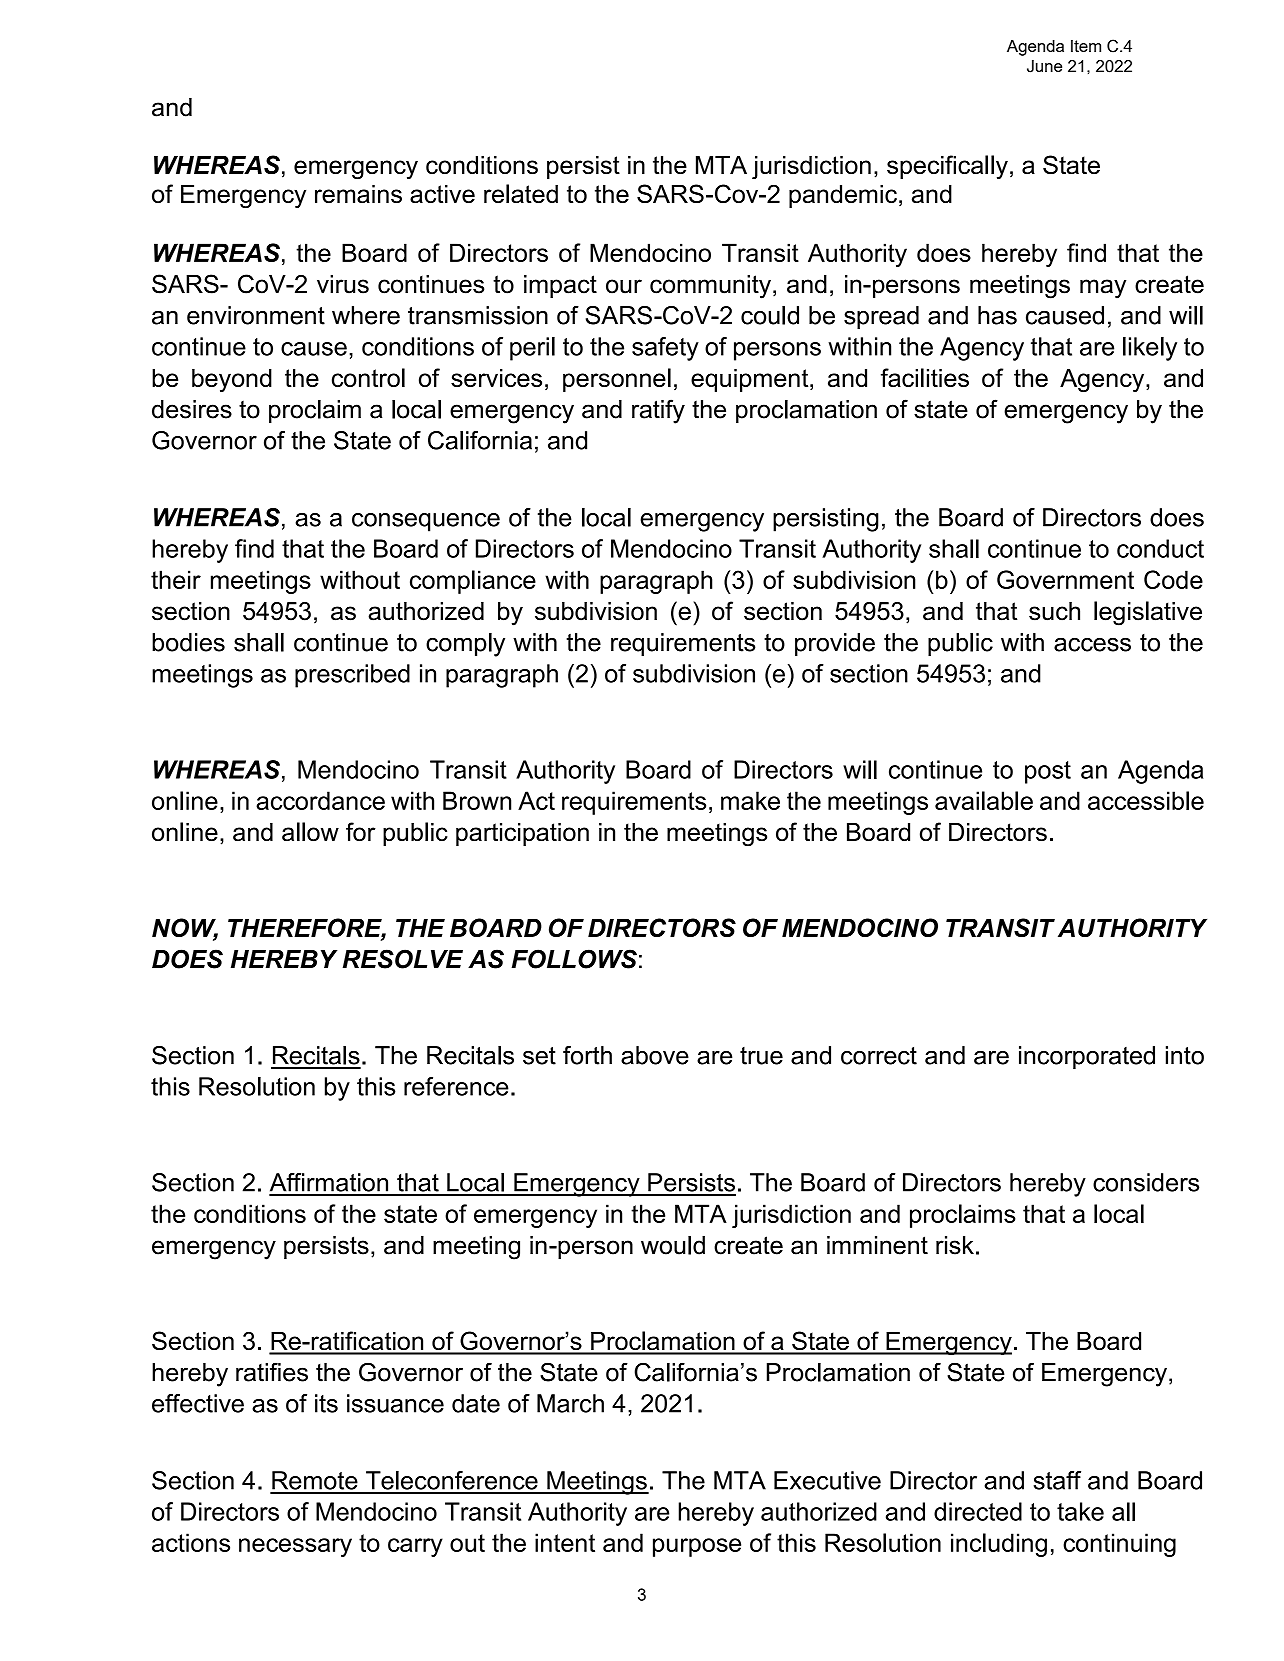 The image size is (1284, 1661). Describe the element at coordinates (1150, 349) in the page. I see `likely` at that location.
